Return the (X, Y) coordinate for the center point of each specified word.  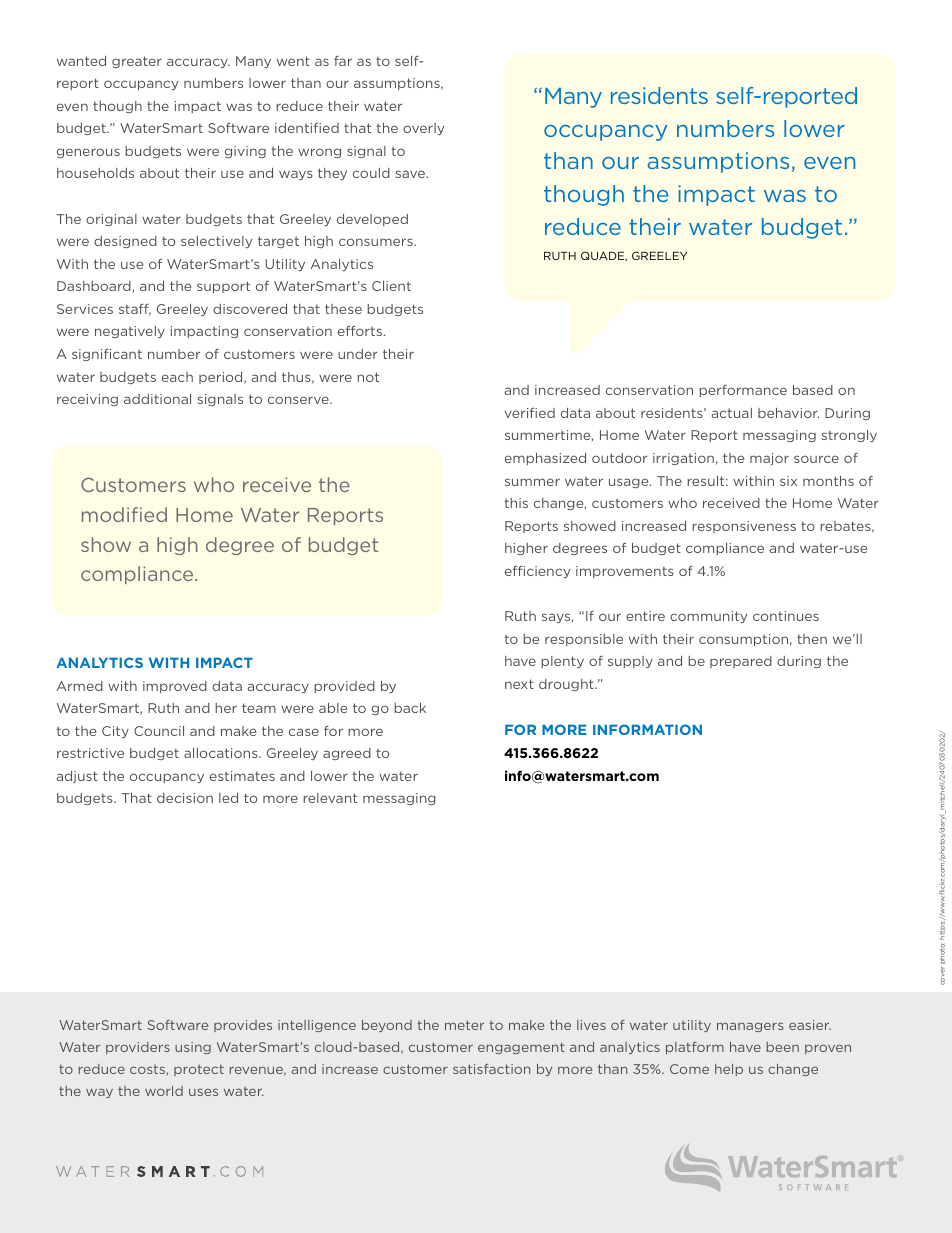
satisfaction (491, 1069)
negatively (130, 332)
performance (743, 391)
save (411, 174)
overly (423, 129)
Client (391, 286)
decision (185, 798)
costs (147, 1069)
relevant (330, 798)
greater (137, 62)
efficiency (537, 572)
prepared (741, 662)
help (729, 1070)
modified (124, 514)
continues (786, 616)
